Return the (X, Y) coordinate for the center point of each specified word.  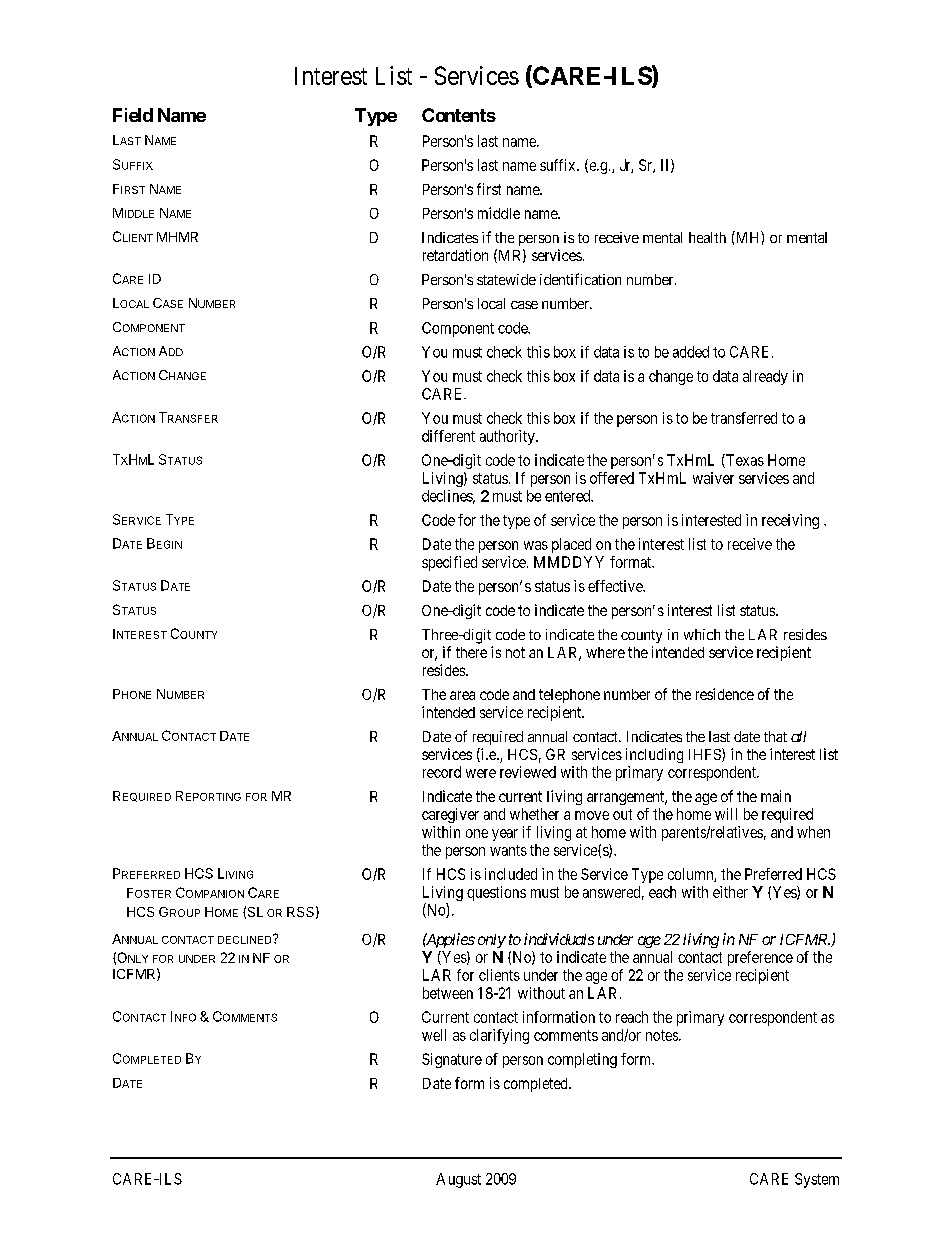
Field (133, 115)
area (462, 695)
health (707, 237)
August (458, 1180)
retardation (455, 255)
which (702, 634)
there (471, 652)
